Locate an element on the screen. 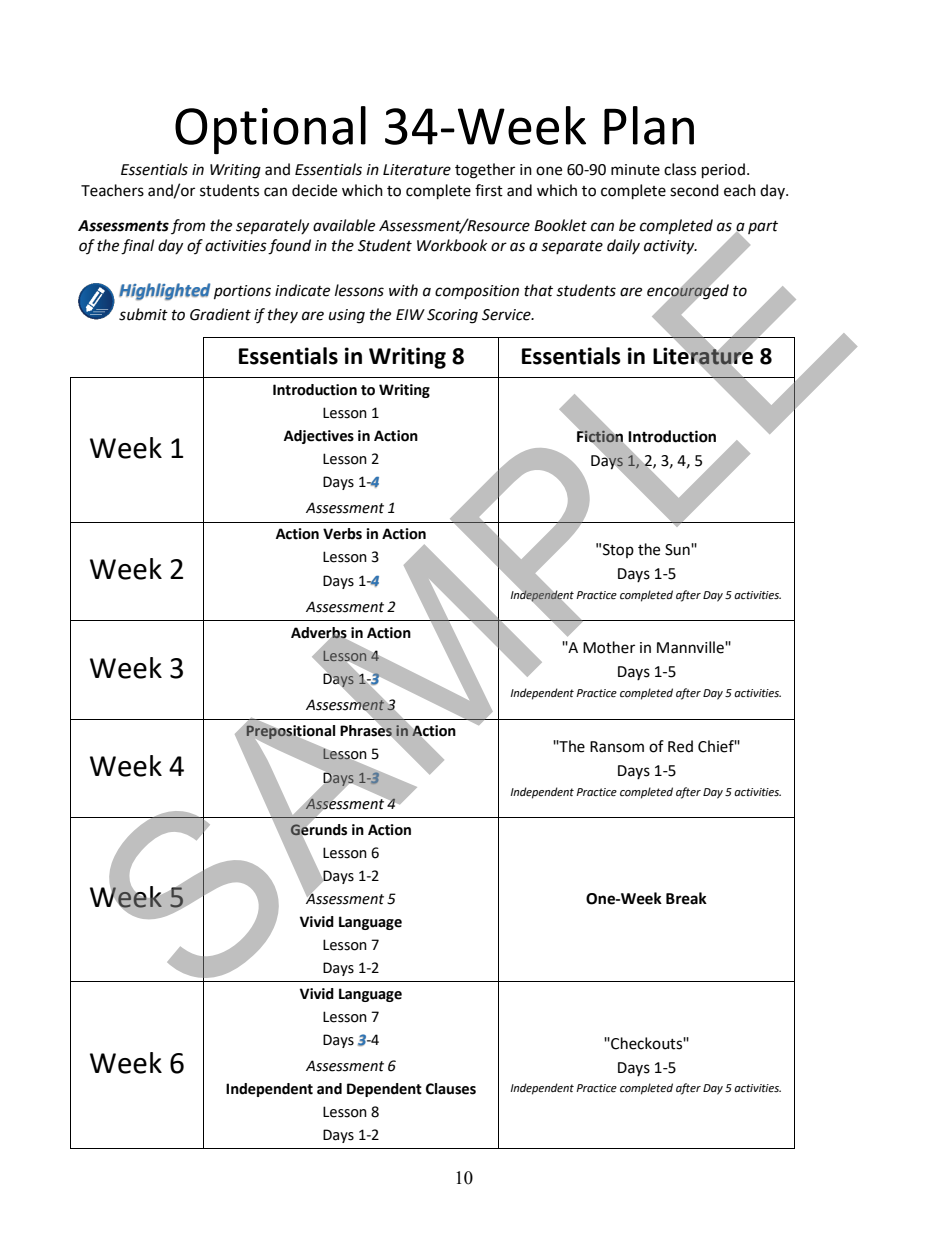 The height and width of the screenshot is (1233, 952). Break is located at coordinates (686, 898).
